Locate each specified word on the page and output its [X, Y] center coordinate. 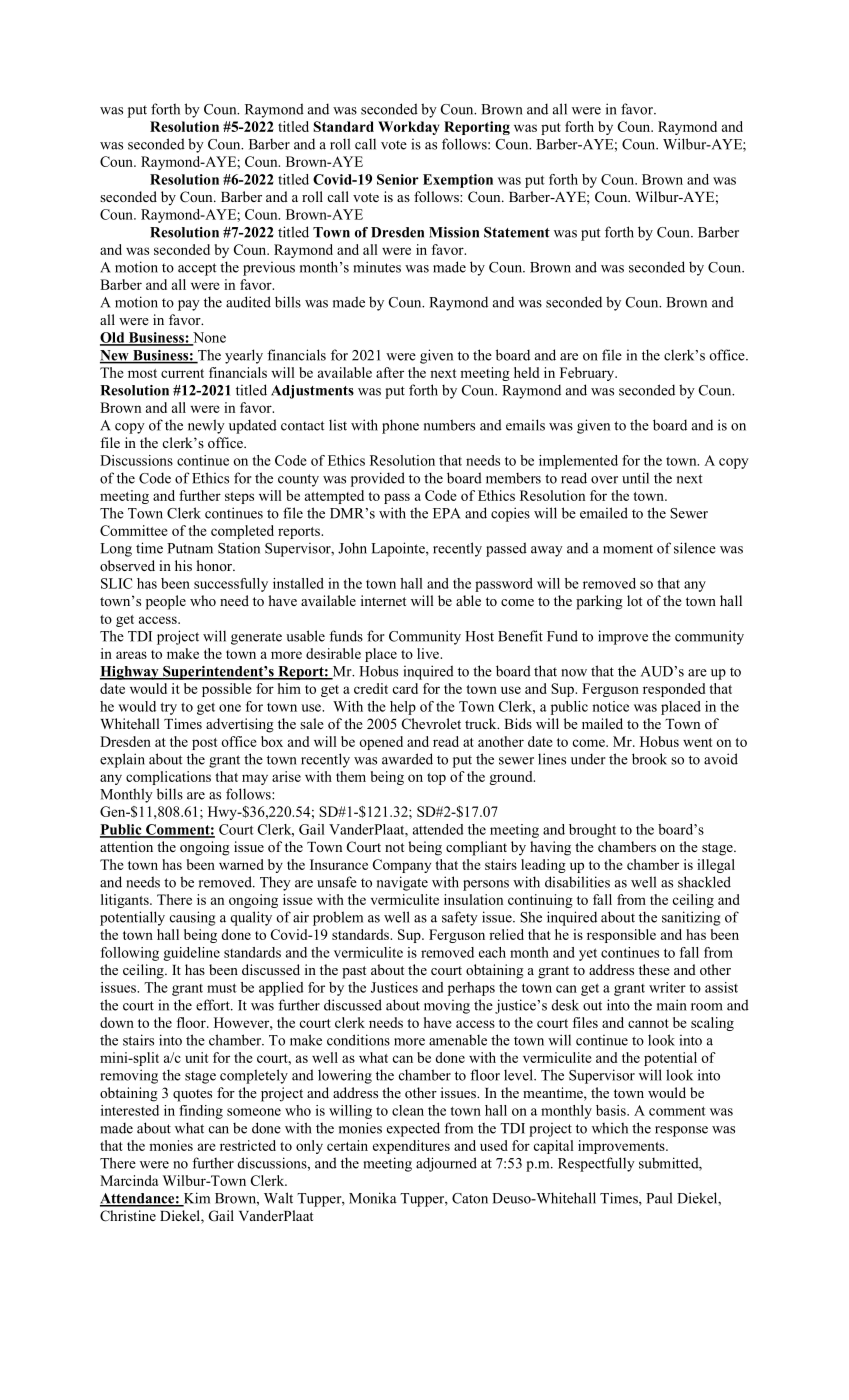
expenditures [411, 1147]
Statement [517, 232]
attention [126, 846]
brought [592, 831]
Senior [398, 179]
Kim [195, 1199]
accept [197, 269]
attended [438, 829]
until [635, 478]
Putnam [190, 548]
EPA [447, 513]
